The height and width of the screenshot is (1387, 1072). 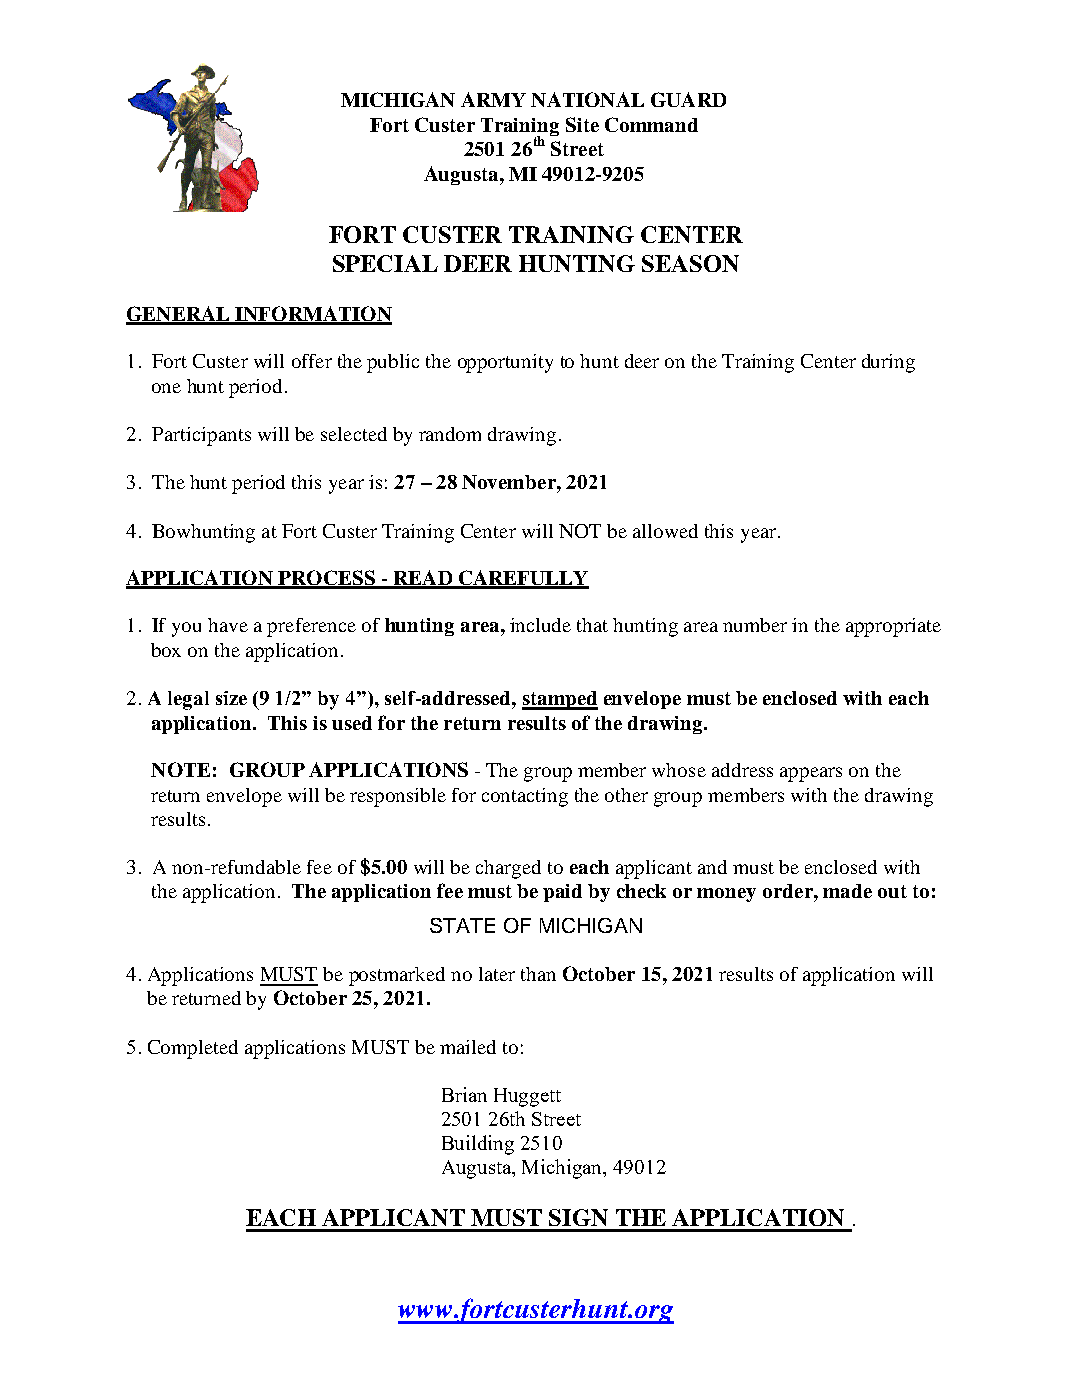 What do you see at coordinates (505, 363) in the screenshot?
I see `opportunity` at bounding box center [505, 363].
